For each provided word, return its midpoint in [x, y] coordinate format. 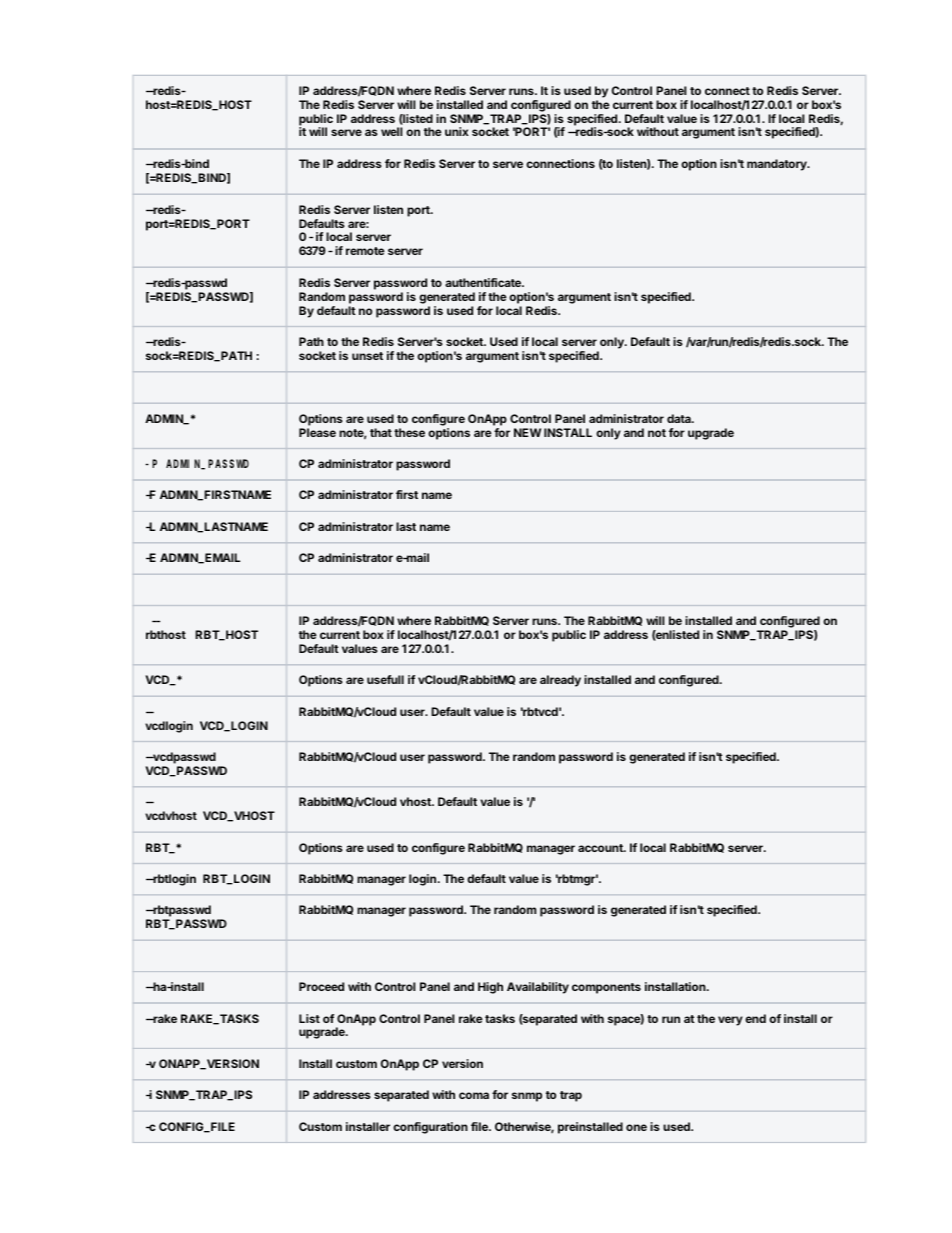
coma [474, 1095]
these [409, 432]
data [680, 418]
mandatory [778, 165]
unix [457, 131]
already [560, 681]
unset [367, 356]
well [392, 131]
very [730, 1021]
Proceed [321, 986]
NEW [527, 432]
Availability [538, 988]
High [490, 988]
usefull [385, 679]
